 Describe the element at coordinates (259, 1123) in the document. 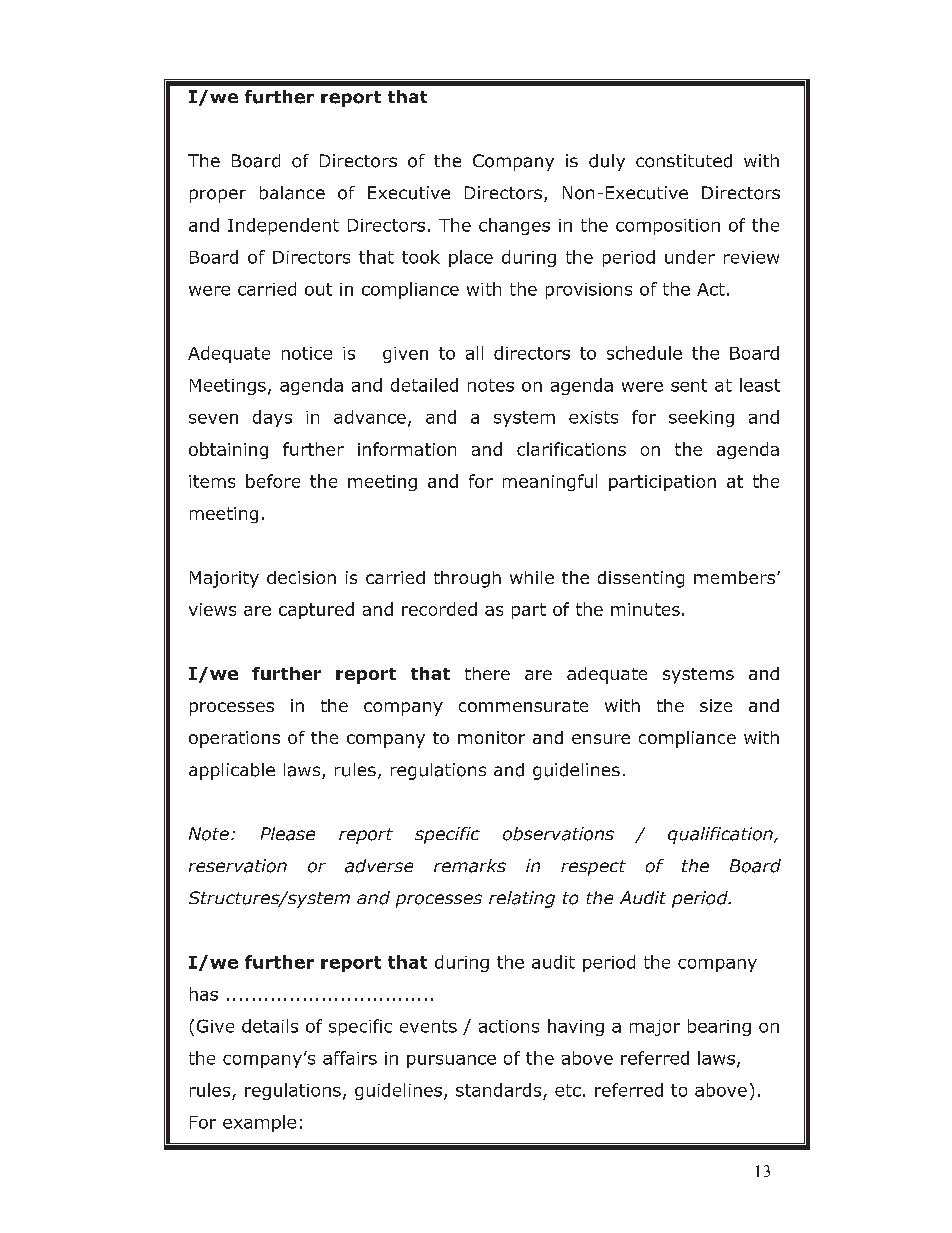

I see `example` at that location.
